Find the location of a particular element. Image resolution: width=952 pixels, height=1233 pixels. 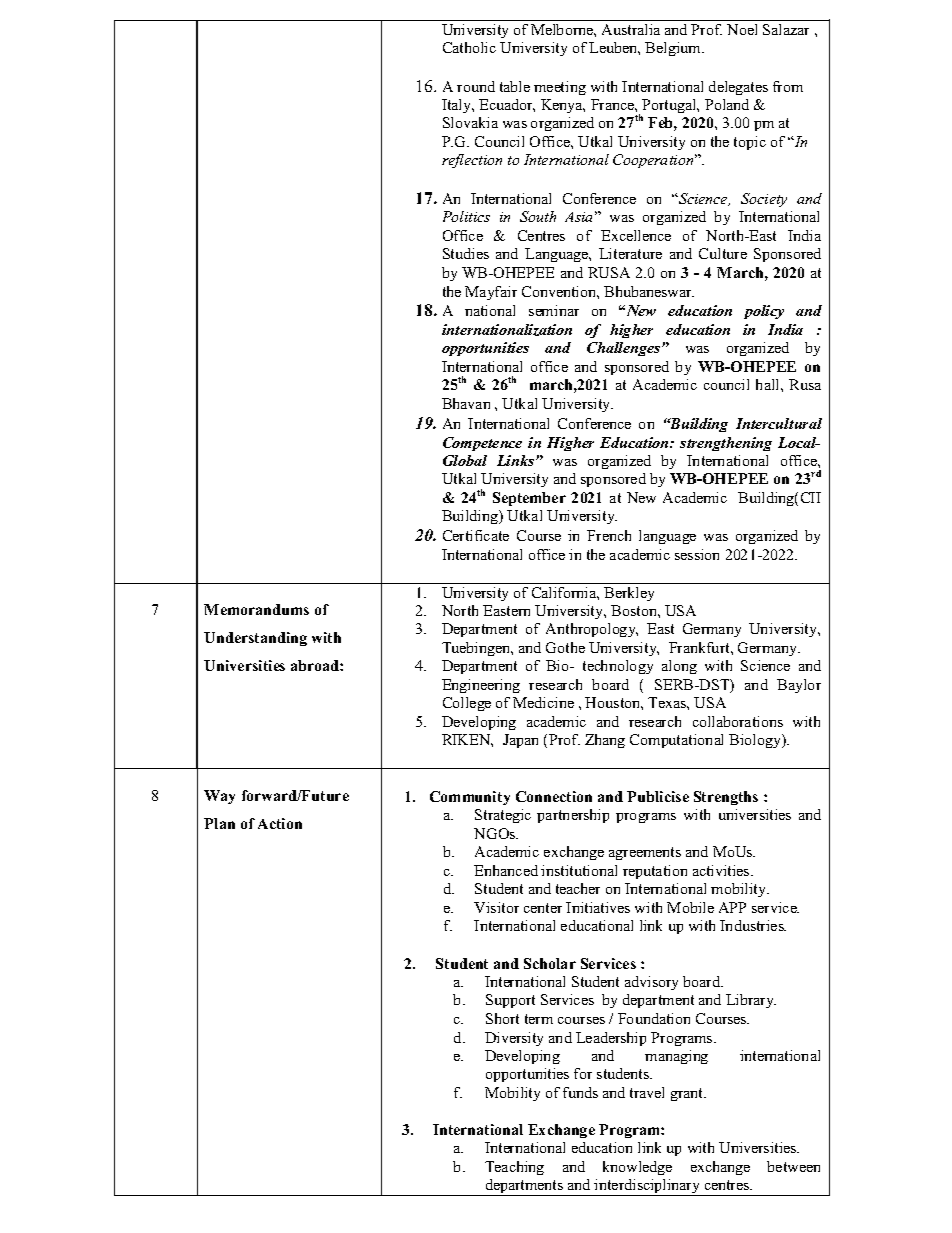

Enhanced is located at coordinates (506, 870).
